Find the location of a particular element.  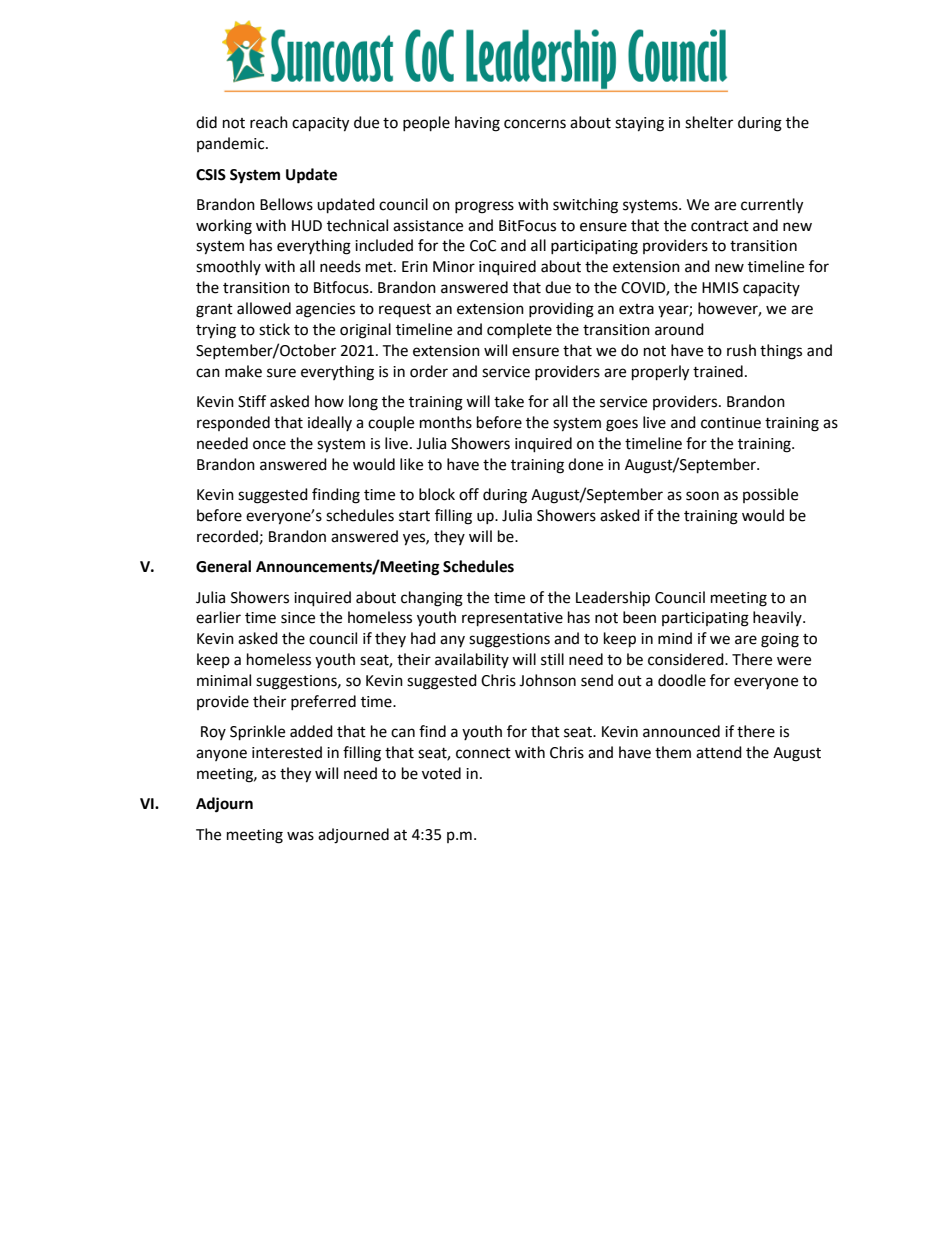

attend is located at coordinates (719, 752).
